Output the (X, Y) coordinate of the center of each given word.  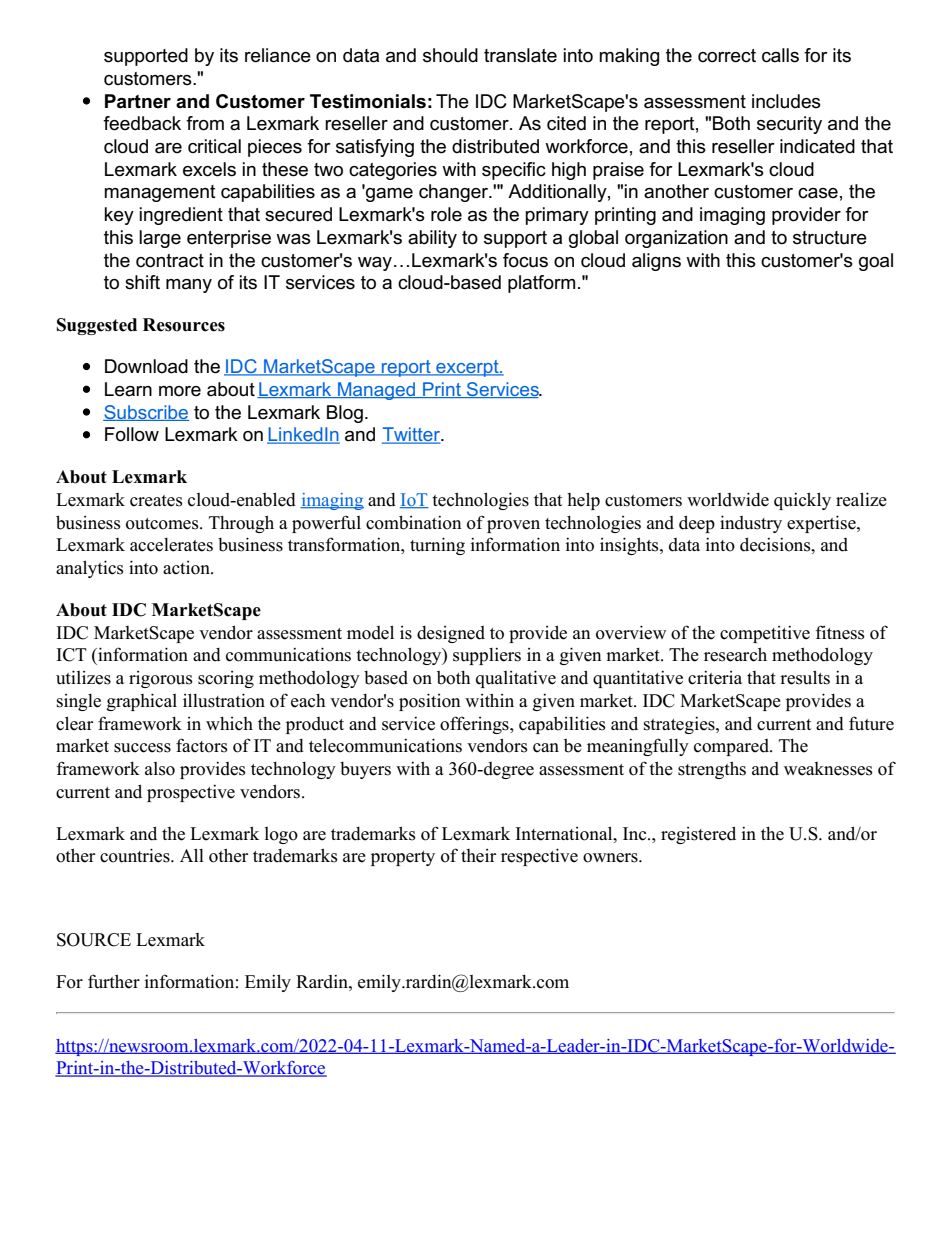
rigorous (161, 679)
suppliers (487, 656)
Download (146, 366)
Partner (138, 101)
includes (786, 101)
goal (876, 262)
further (114, 981)
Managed (376, 391)
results (805, 677)
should (450, 55)
